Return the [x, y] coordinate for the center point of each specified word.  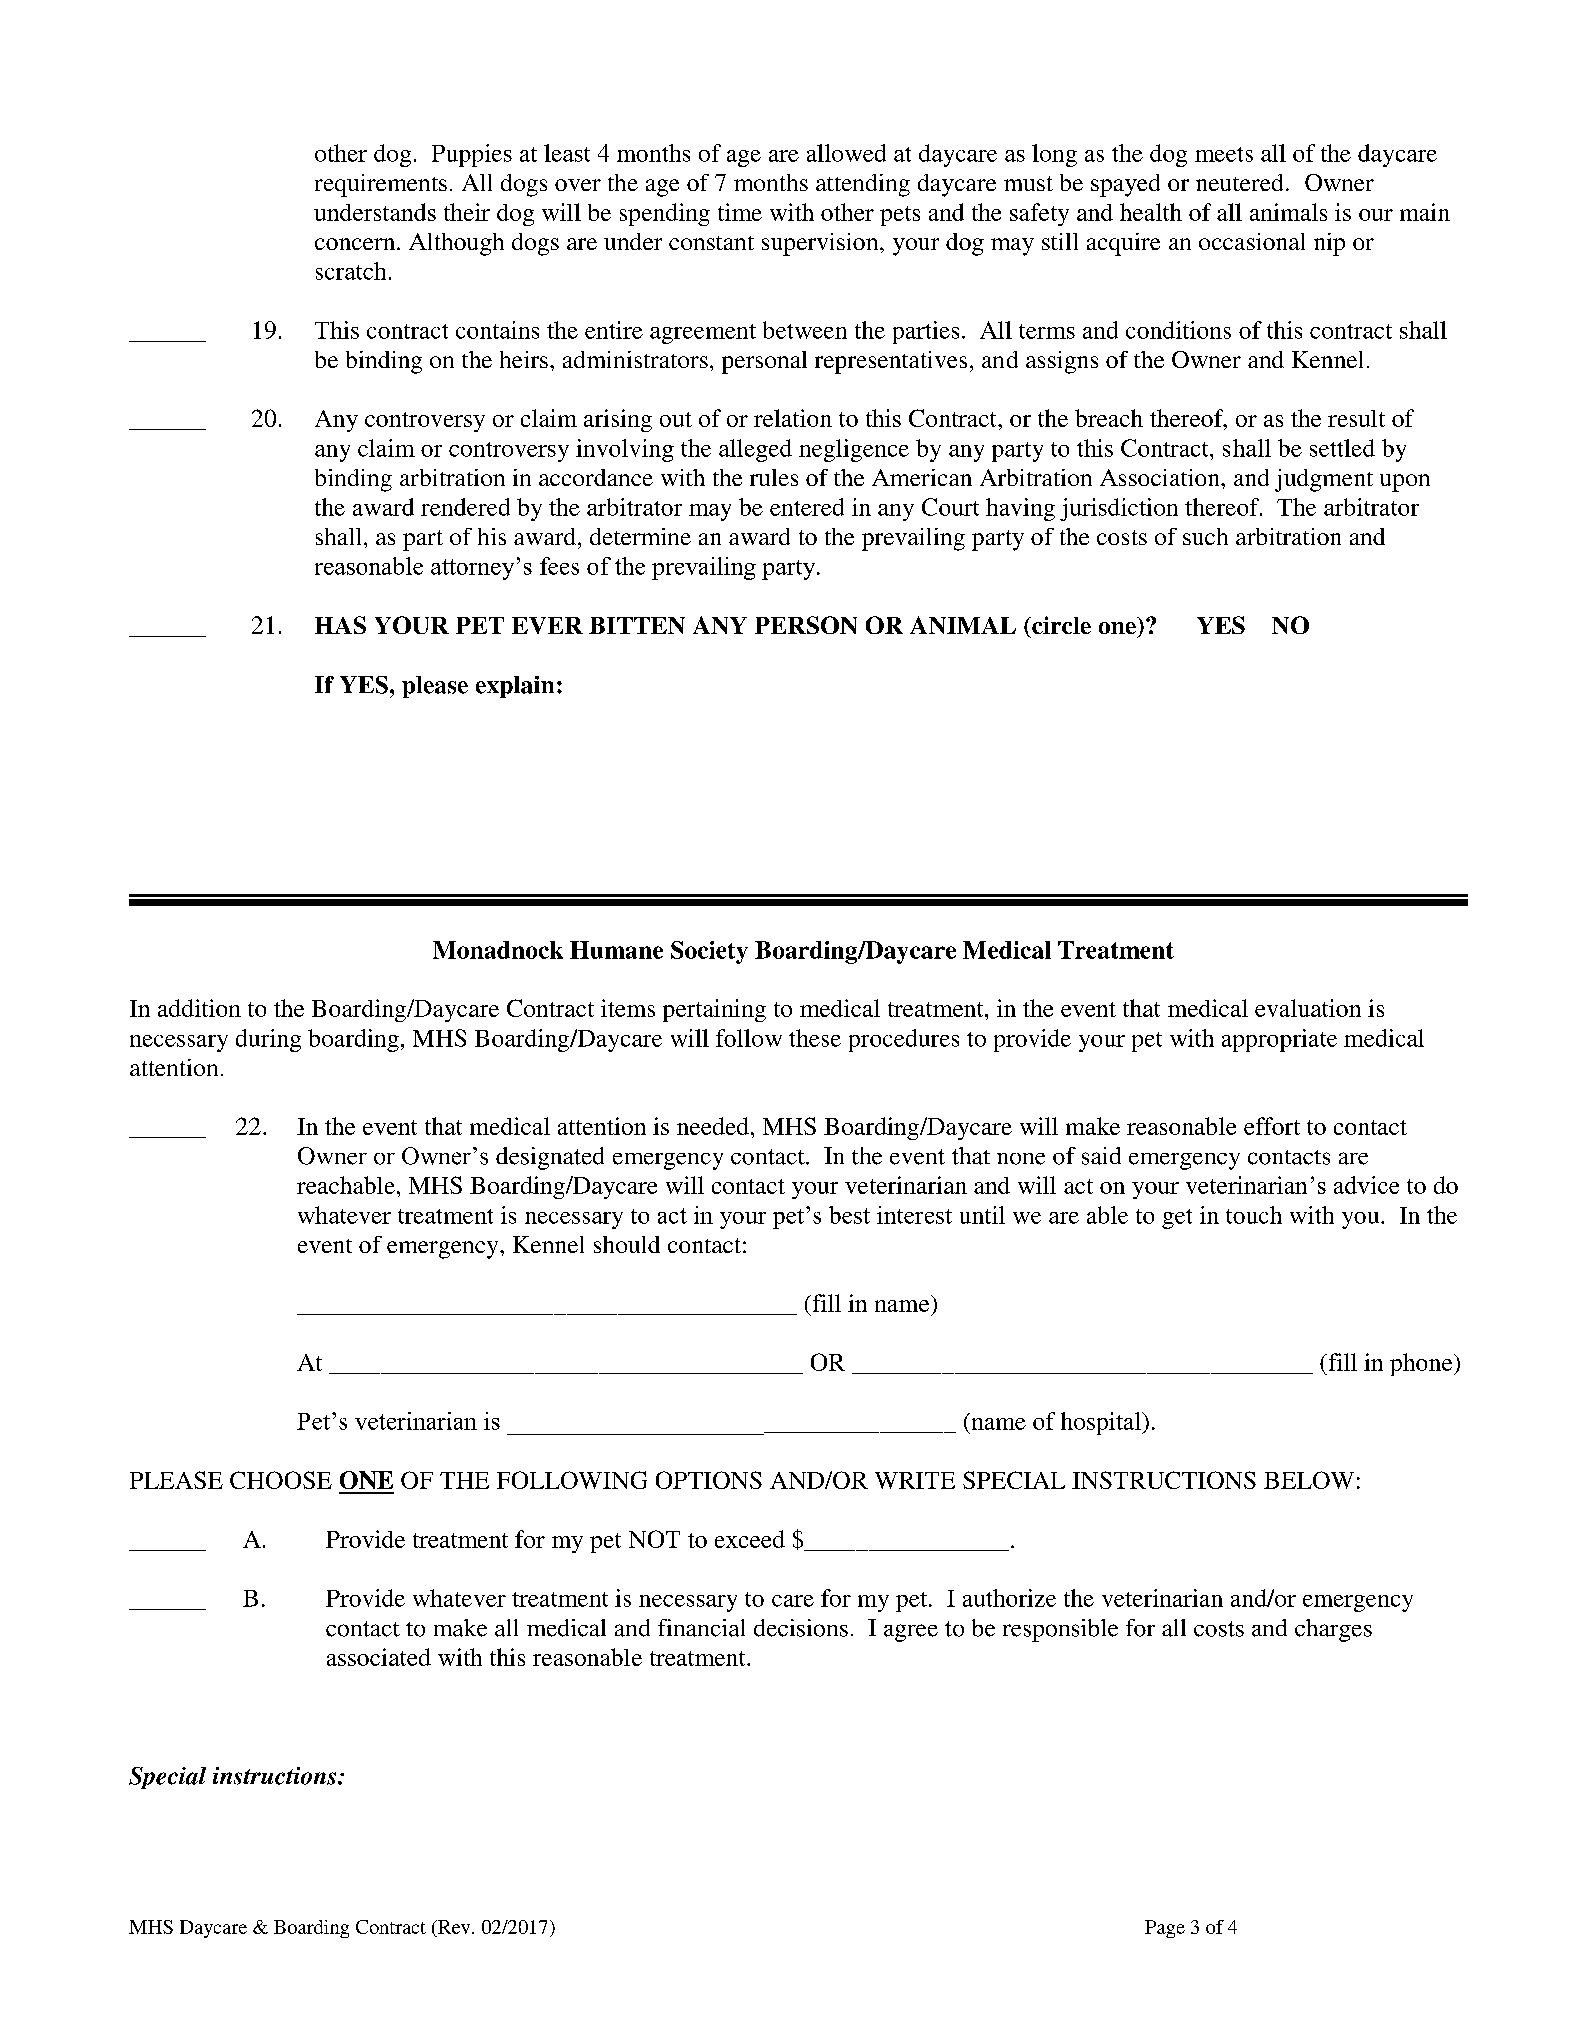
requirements [381, 185]
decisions [801, 1628]
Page [1165, 1929]
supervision [821, 244]
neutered [1239, 182]
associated [379, 1657]
